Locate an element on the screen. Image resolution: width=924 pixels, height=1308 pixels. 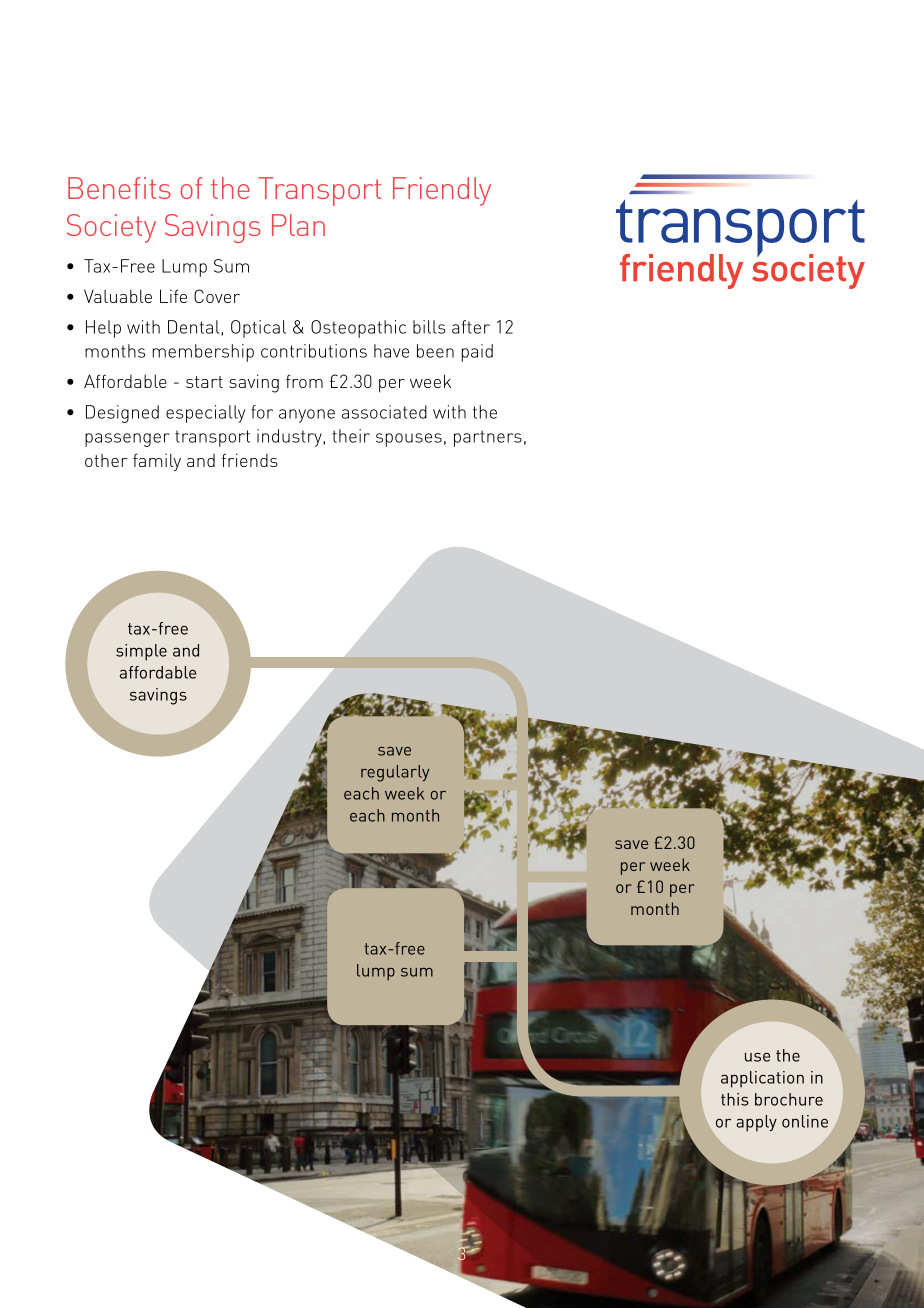
Society is located at coordinates (111, 228).
